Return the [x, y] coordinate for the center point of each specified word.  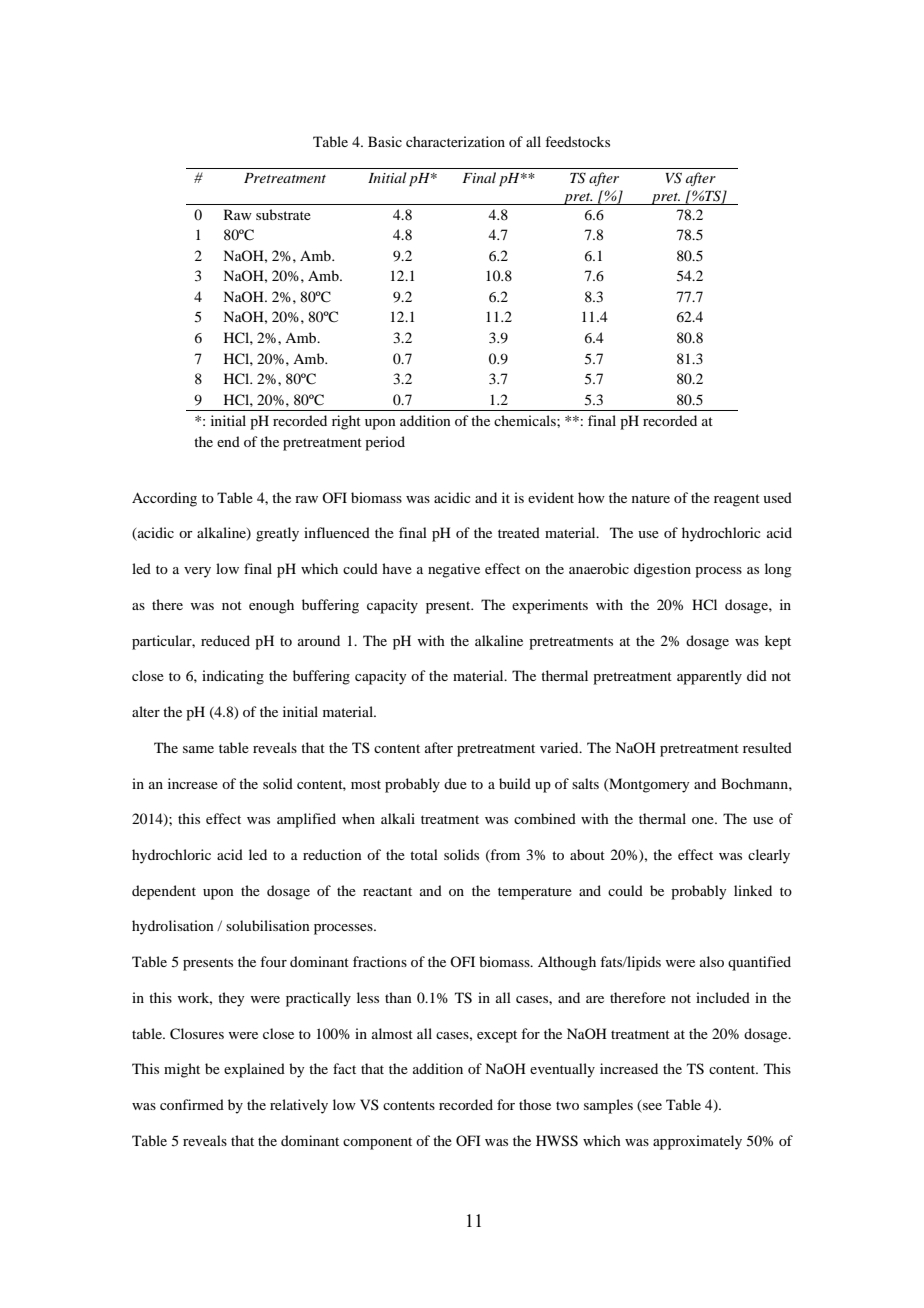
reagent [737, 500]
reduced [225, 640]
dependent [164, 892]
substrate [283, 214]
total [424, 854]
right [346, 422]
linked [753, 890]
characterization [455, 141]
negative [454, 570]
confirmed [192, 1104]
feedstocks [577, 141]
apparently [709, 677]
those [535, 1104]
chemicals [526, 420]
